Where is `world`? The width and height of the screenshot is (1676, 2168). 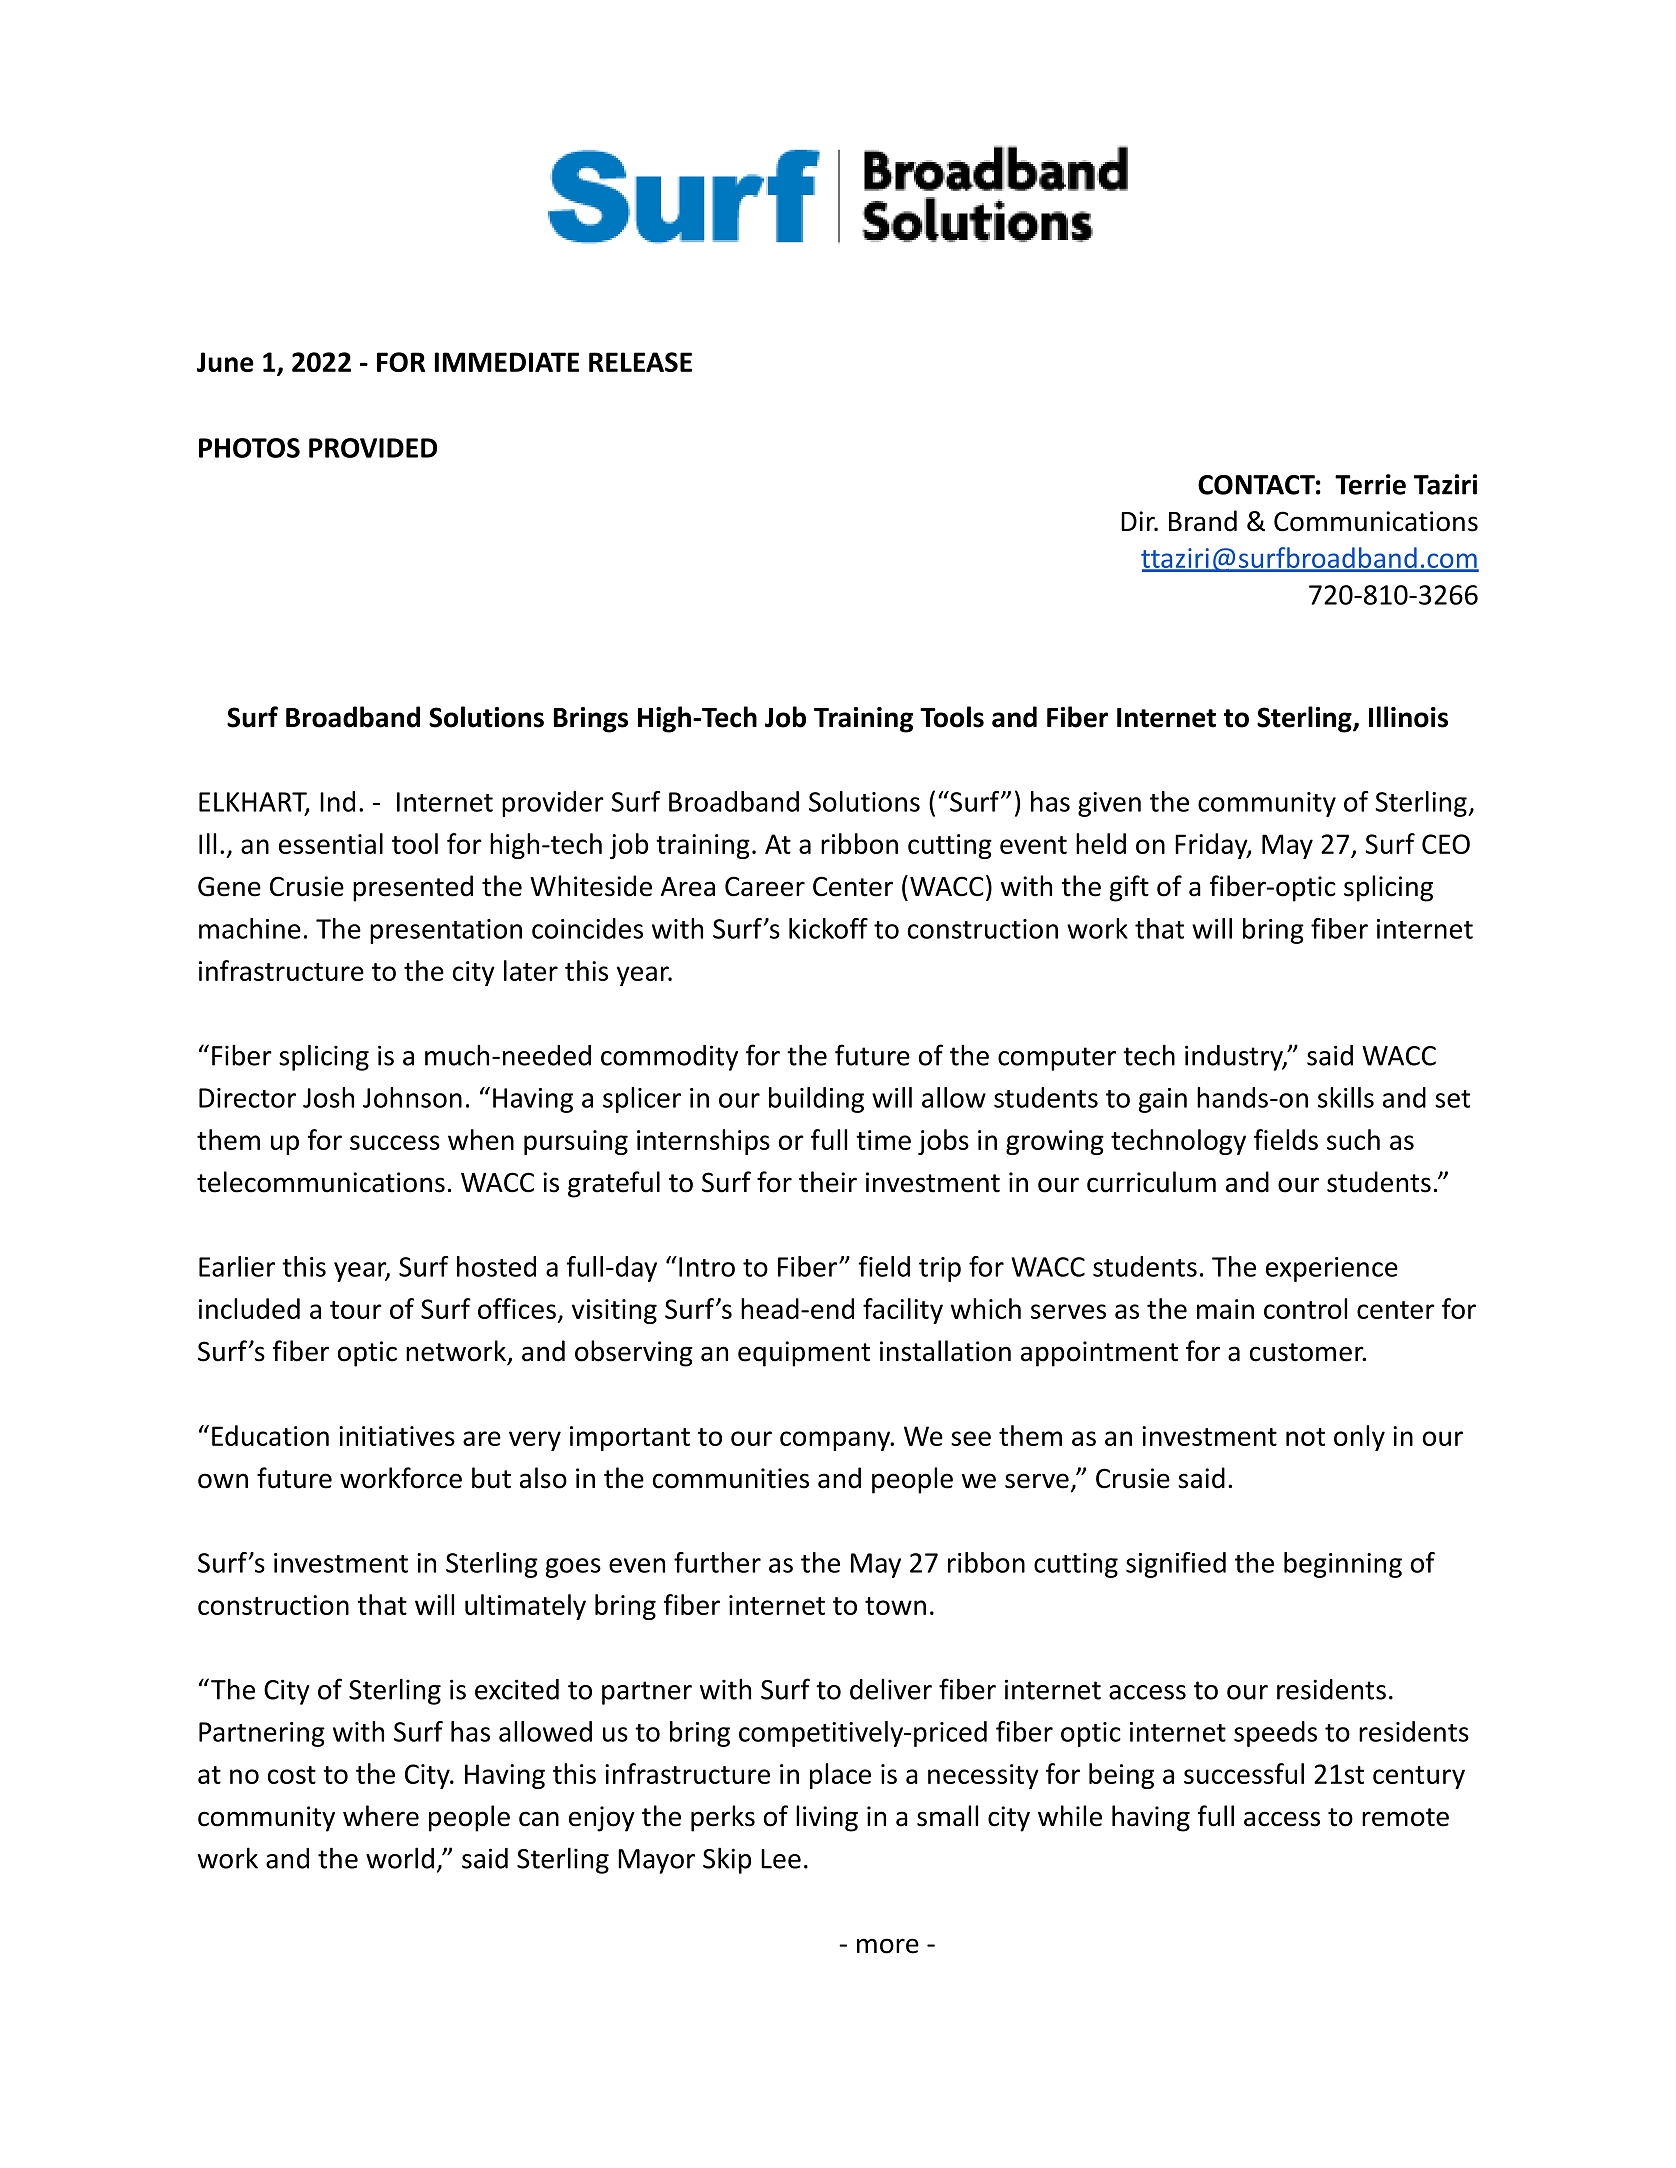
world is located at coordinates (400, 1858).
